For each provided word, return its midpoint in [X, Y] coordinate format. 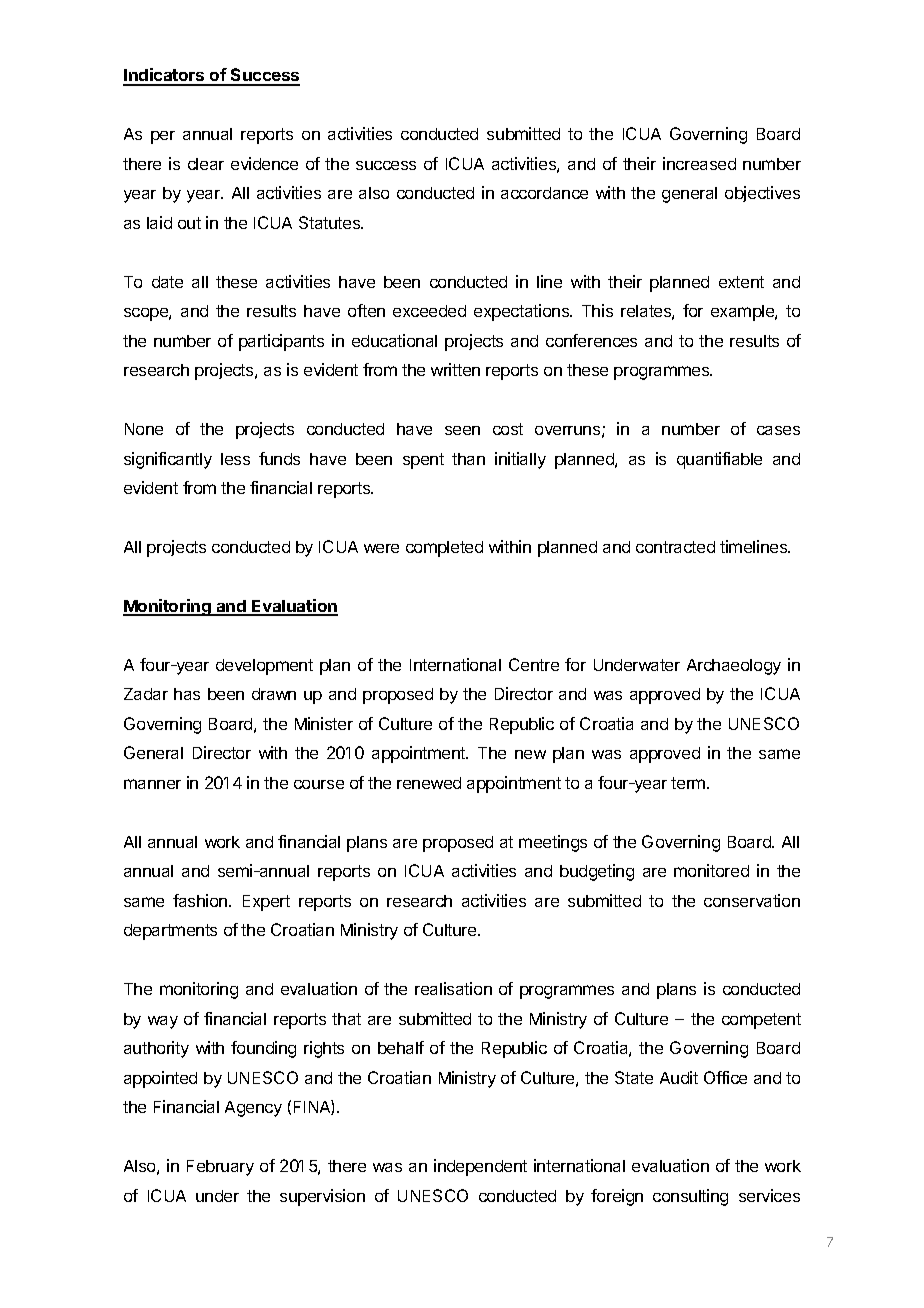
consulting [690, 1197]
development [264, 667]
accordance [544, 193]
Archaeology [734, 667]
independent [480, 1167]
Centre [534, 664]
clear [206, 164]
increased [699, 163]
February [220, 1168]
